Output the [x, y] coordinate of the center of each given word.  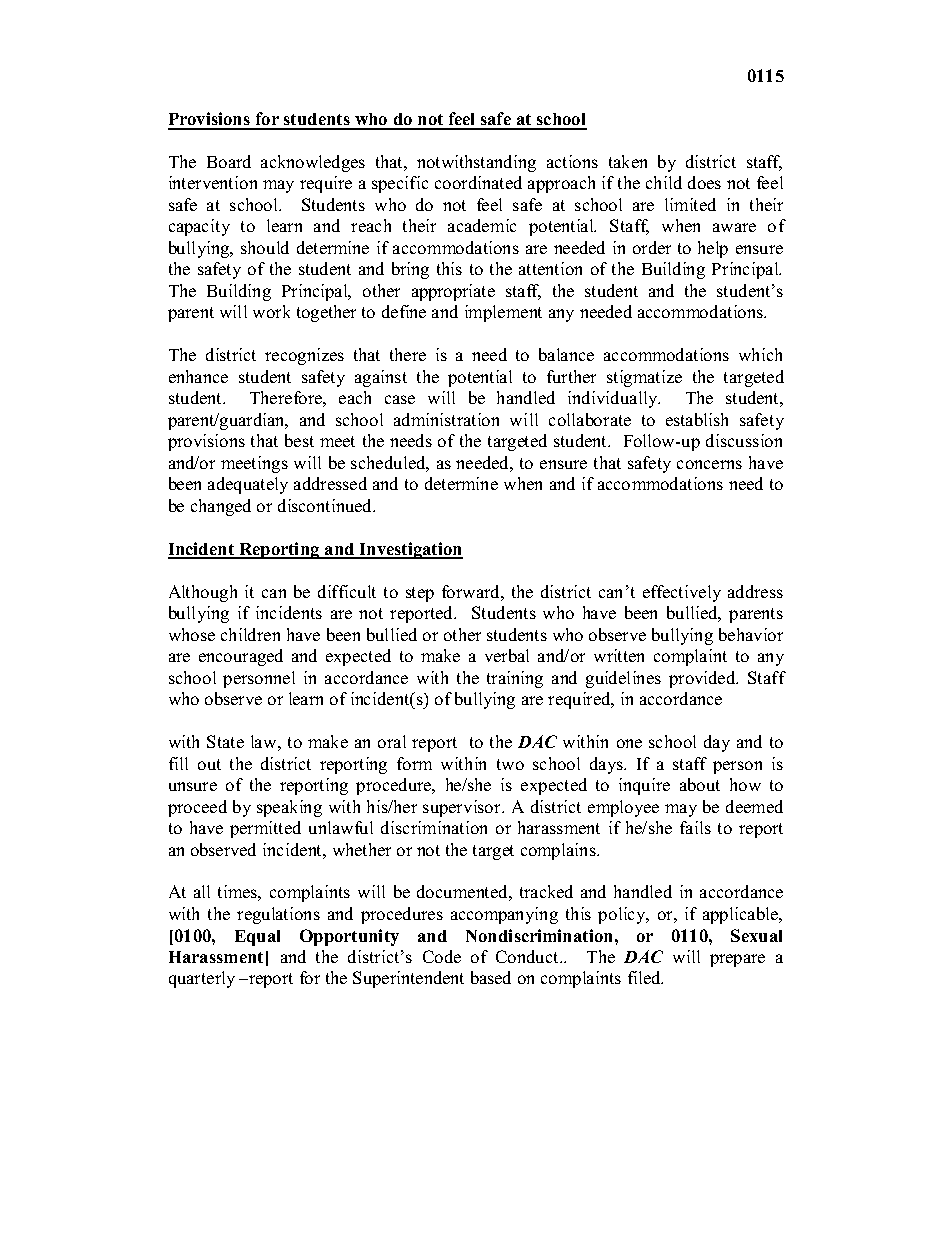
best [299, 440]
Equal [257, 938]
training [515, 679]
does [704, 182]
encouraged [241, 657]
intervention [213, 182]
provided [703, 679]
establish [697, 419]
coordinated [478, 182]
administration [446, 419]
